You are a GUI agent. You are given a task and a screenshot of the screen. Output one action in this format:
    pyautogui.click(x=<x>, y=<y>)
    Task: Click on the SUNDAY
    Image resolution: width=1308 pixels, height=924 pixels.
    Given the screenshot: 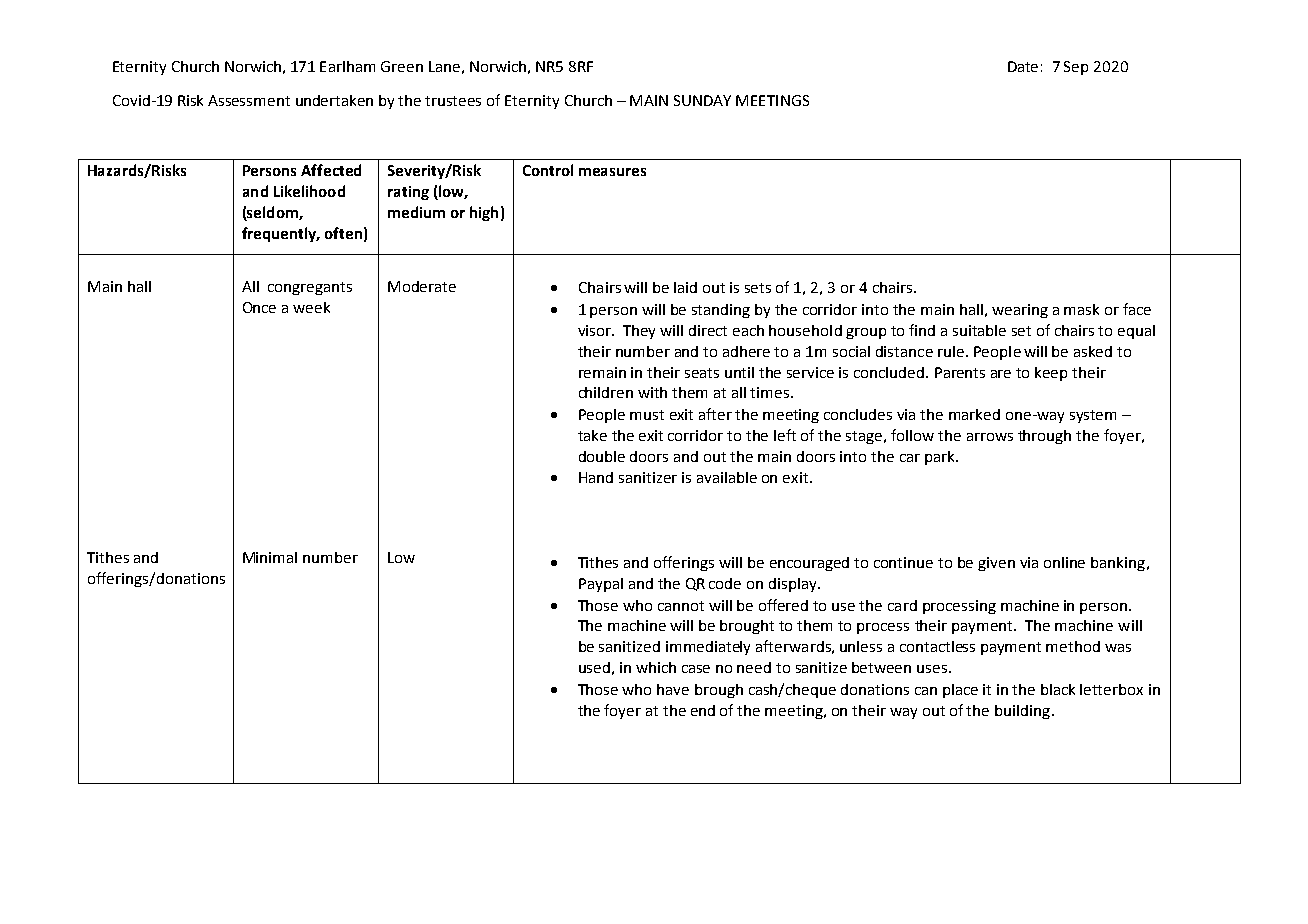 What is the action you would take?
    pyautogui.click(x=702, y=100)
